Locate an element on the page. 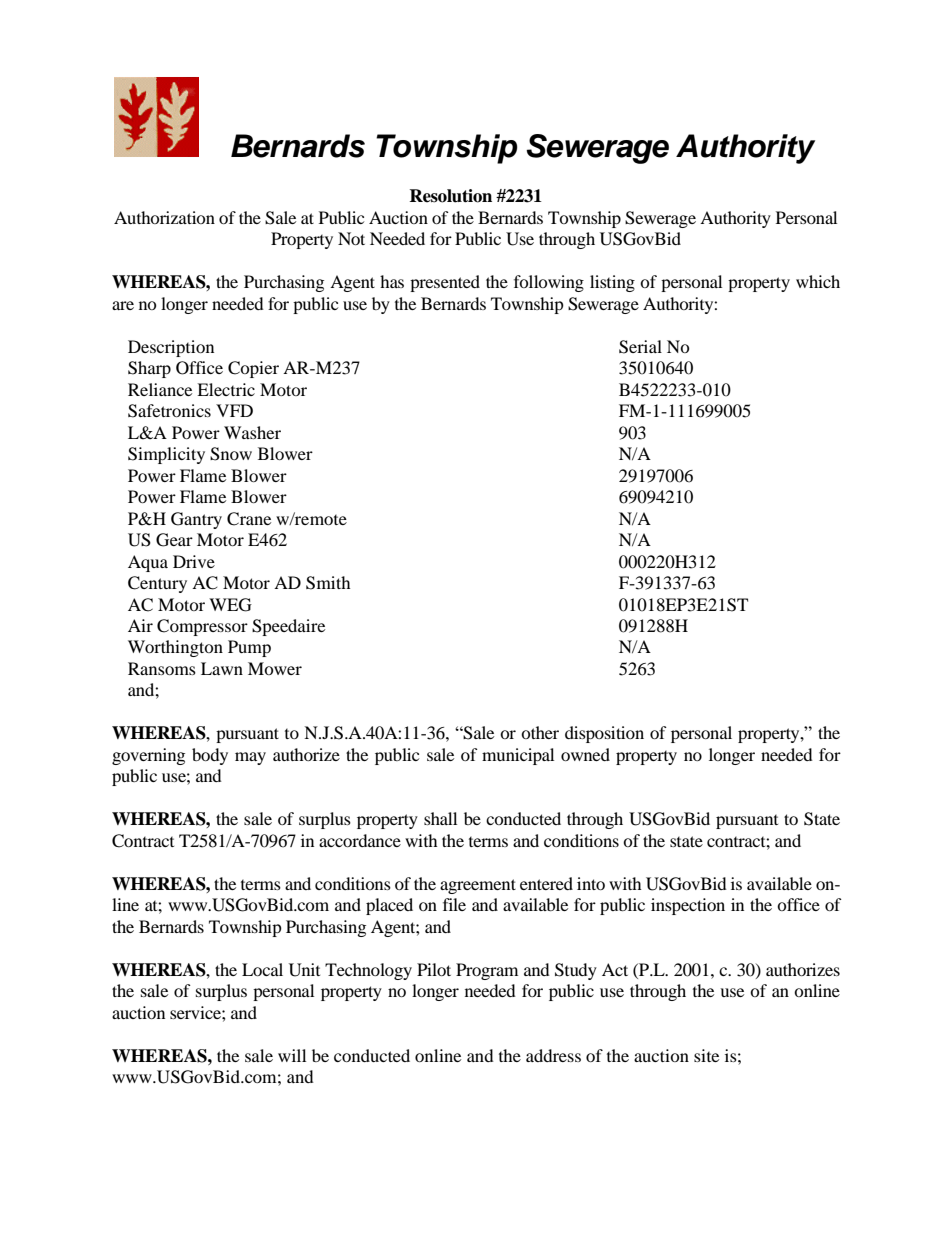  disposition is located at coordinates (604, 734).
